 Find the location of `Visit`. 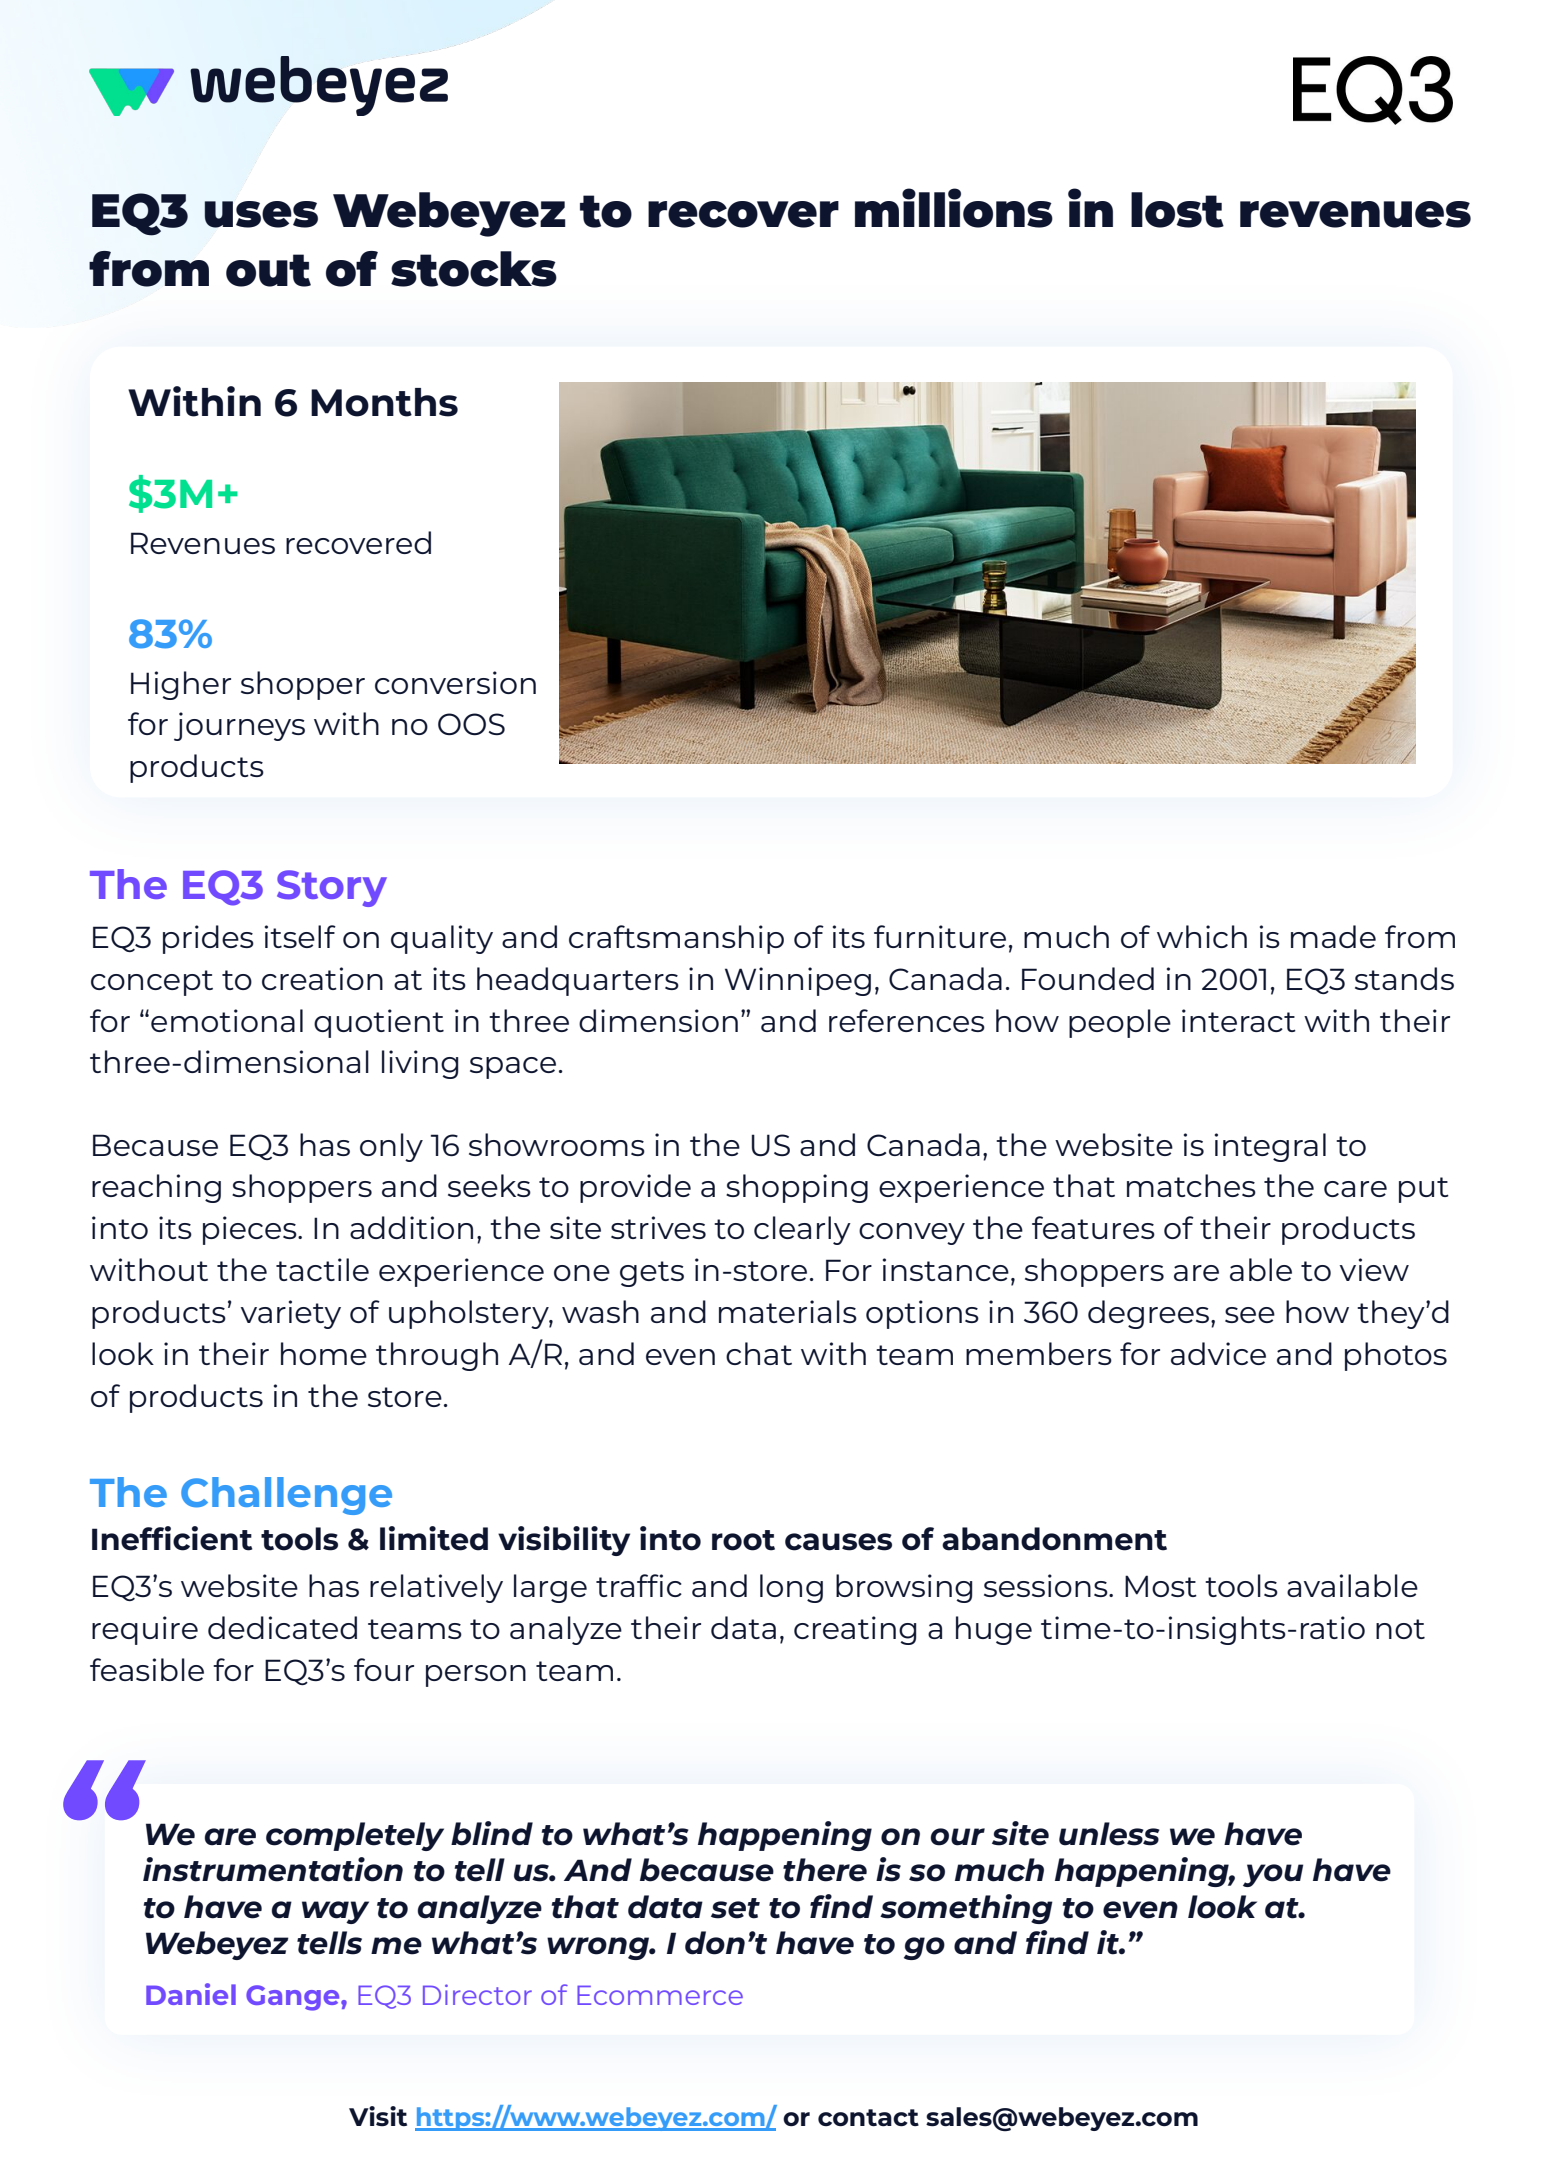

Visit is located at coordinates (378, 2116).
